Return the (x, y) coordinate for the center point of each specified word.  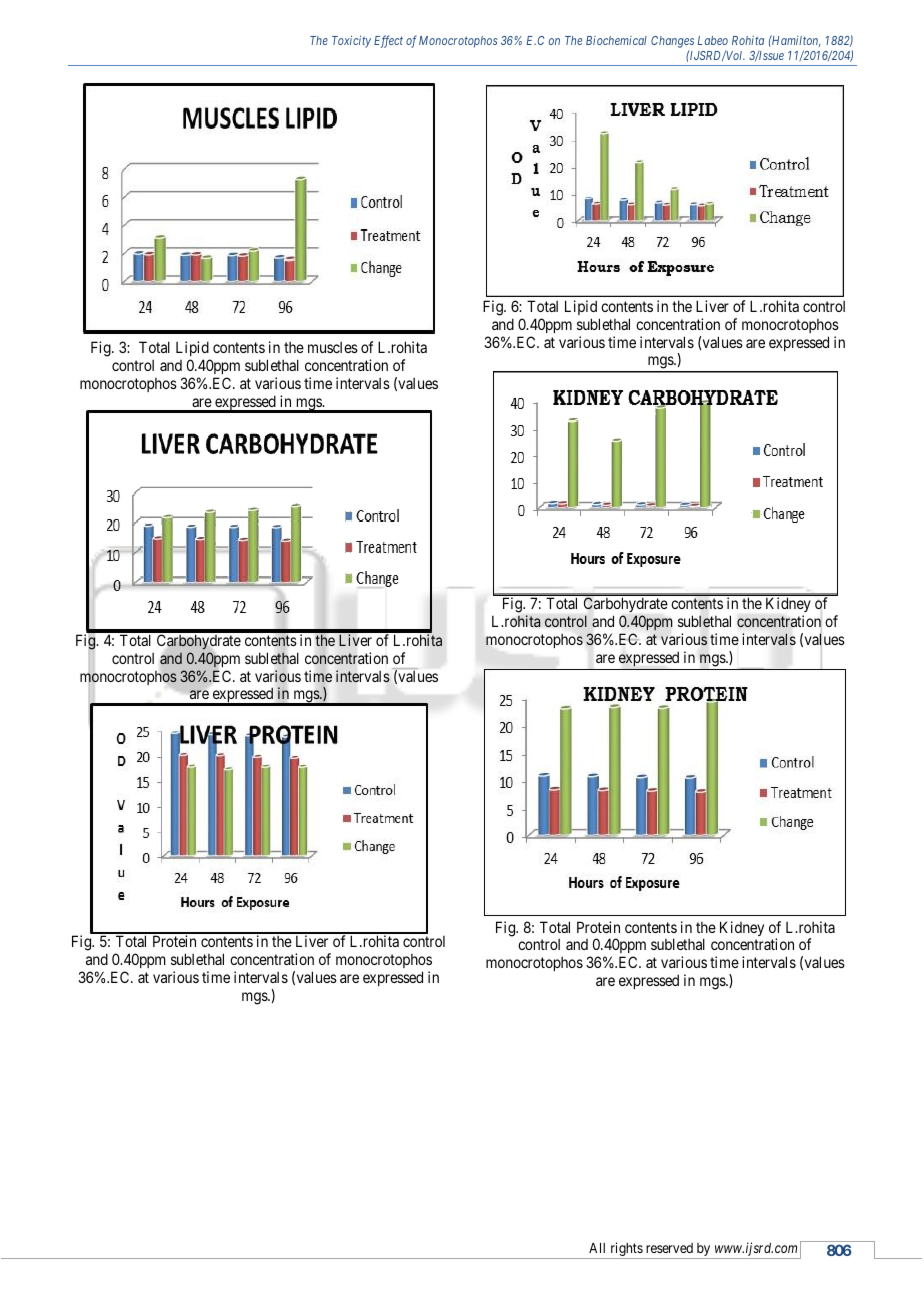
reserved (669, 1248)
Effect (388, 41)
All (597, 1248)
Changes (672, 43)
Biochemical (616, 40)
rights (626, 1250)
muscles (333, 347)
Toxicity (351, 42)
